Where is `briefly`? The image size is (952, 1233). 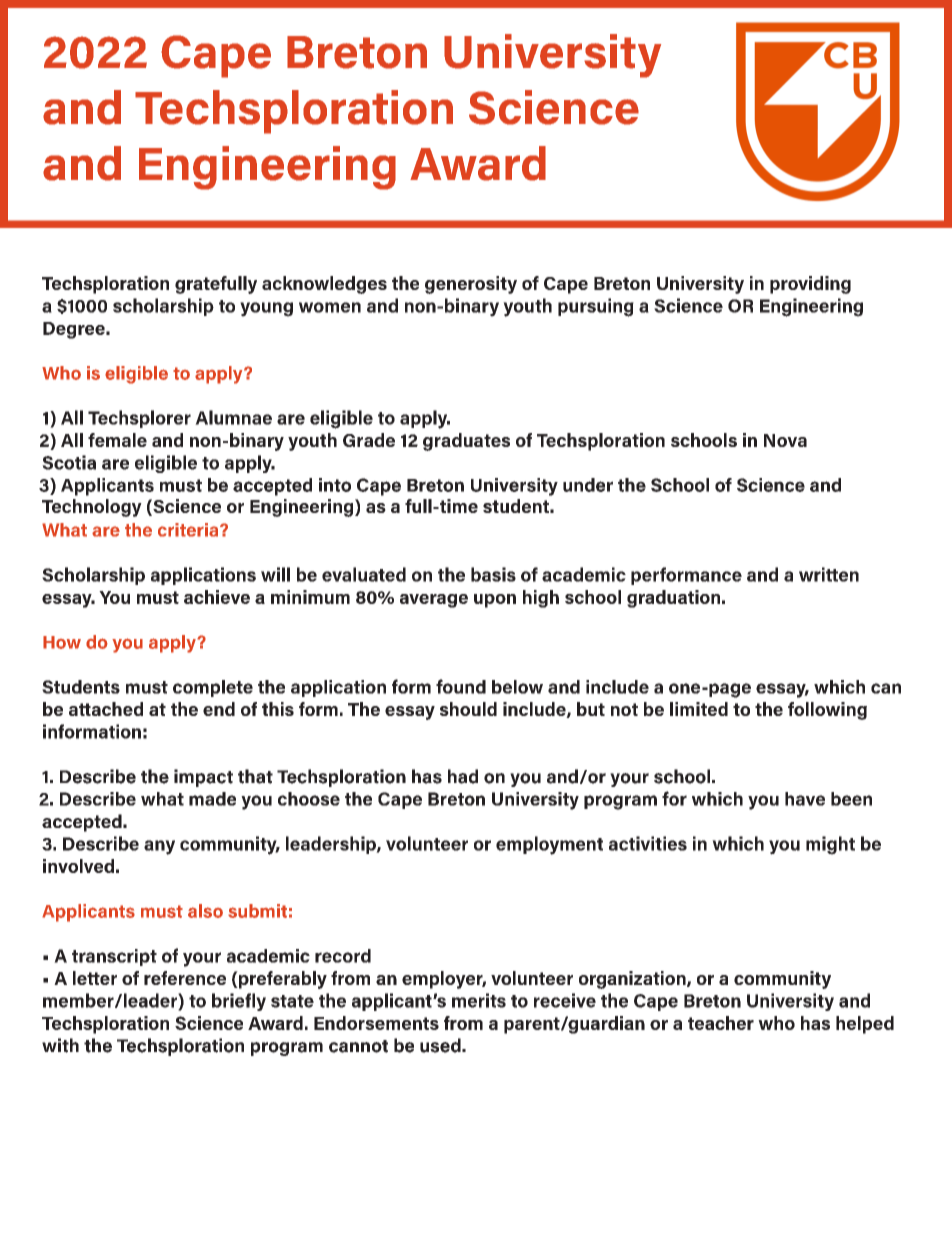 briefly is located at coordinates (239, 1002).
